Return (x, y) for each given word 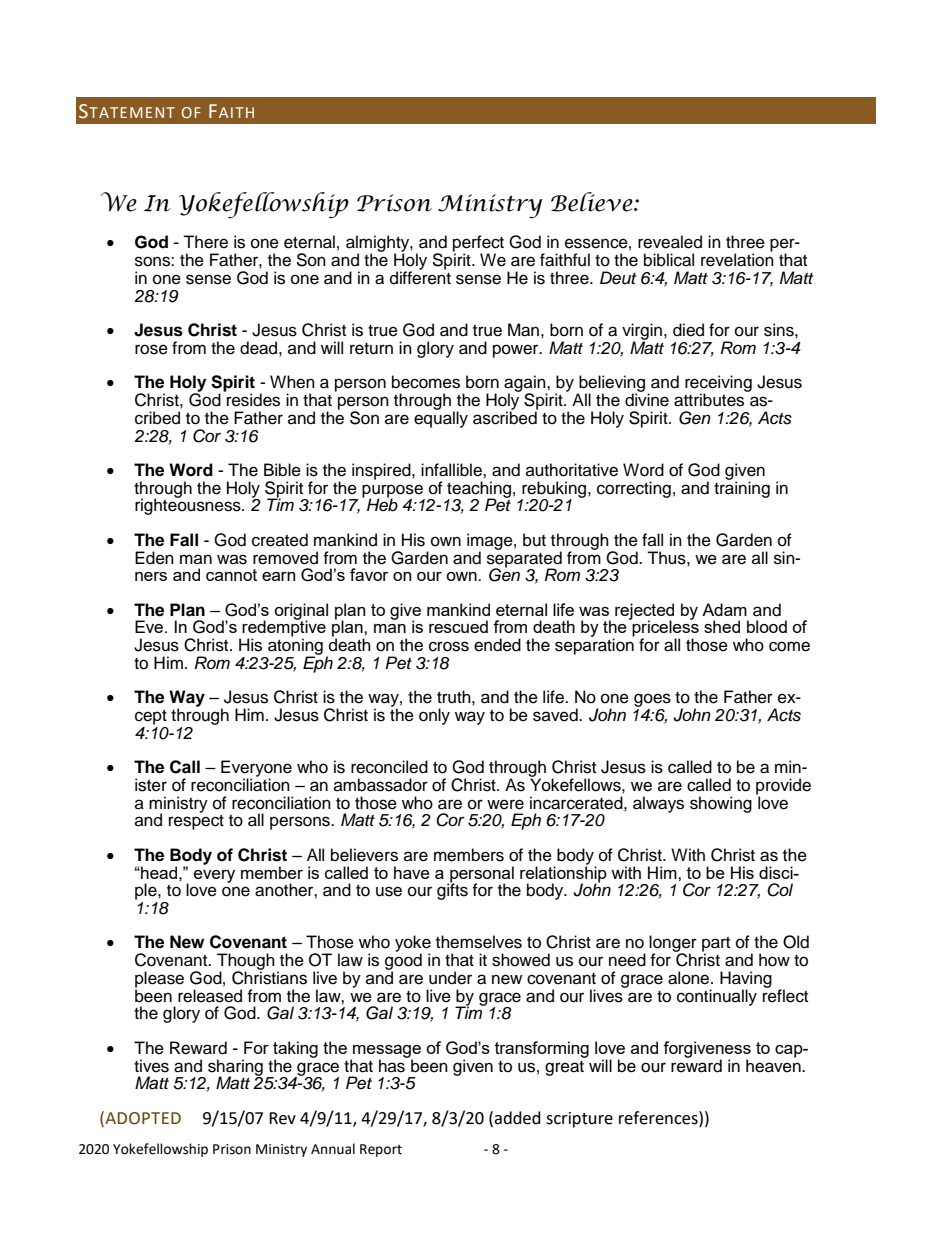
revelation (737, 259)
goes (652, 701)
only (434, 716)
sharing (235, 1068)
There (205, 242)
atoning (295, 646)
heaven (774, 1065)
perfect (478, 245)
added (517, 1118)
